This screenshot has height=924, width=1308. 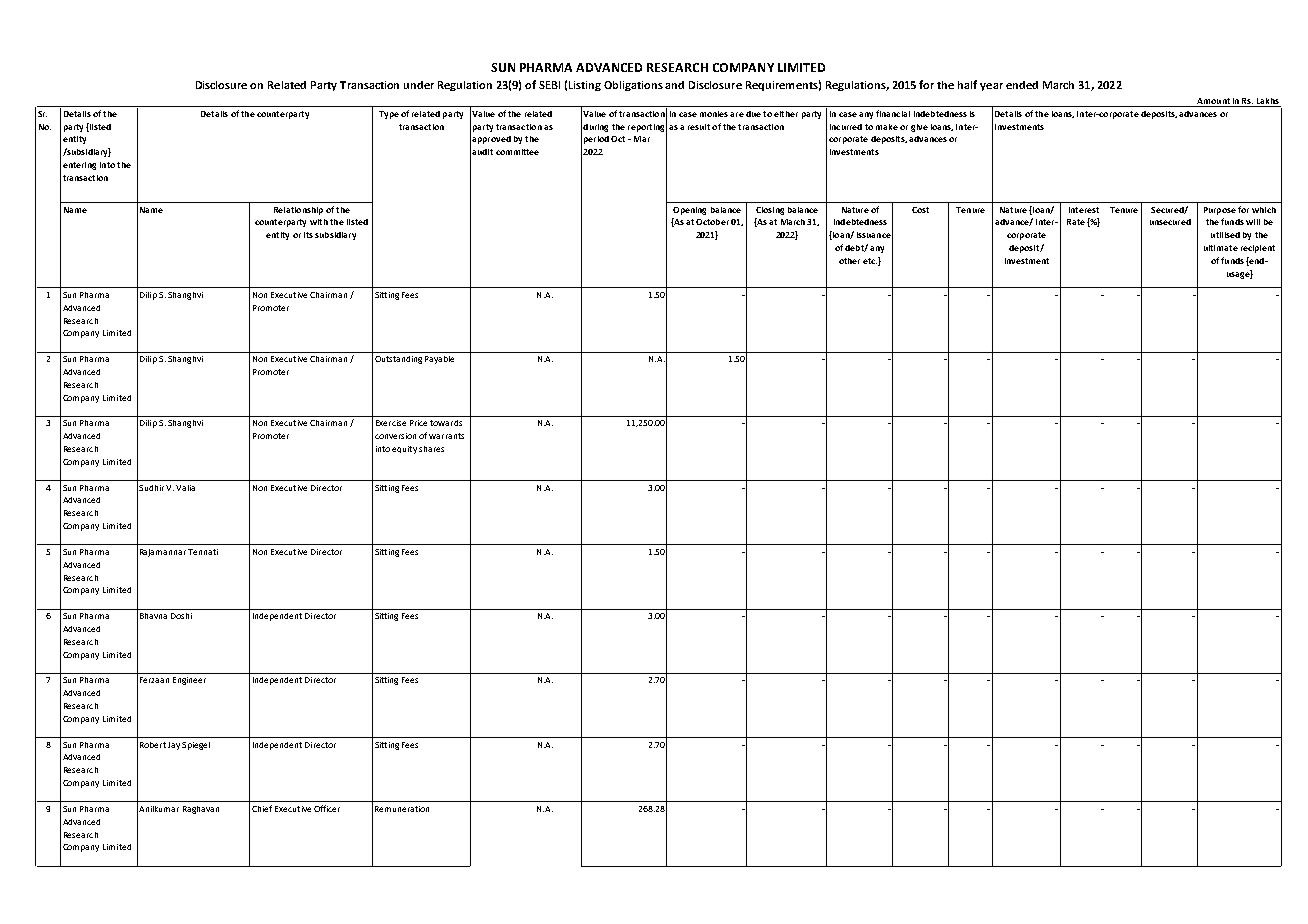 What do you see at coordinates (398, 360) in the screenshot?
I see `Outstanding` at bounding box center [398, 360].
